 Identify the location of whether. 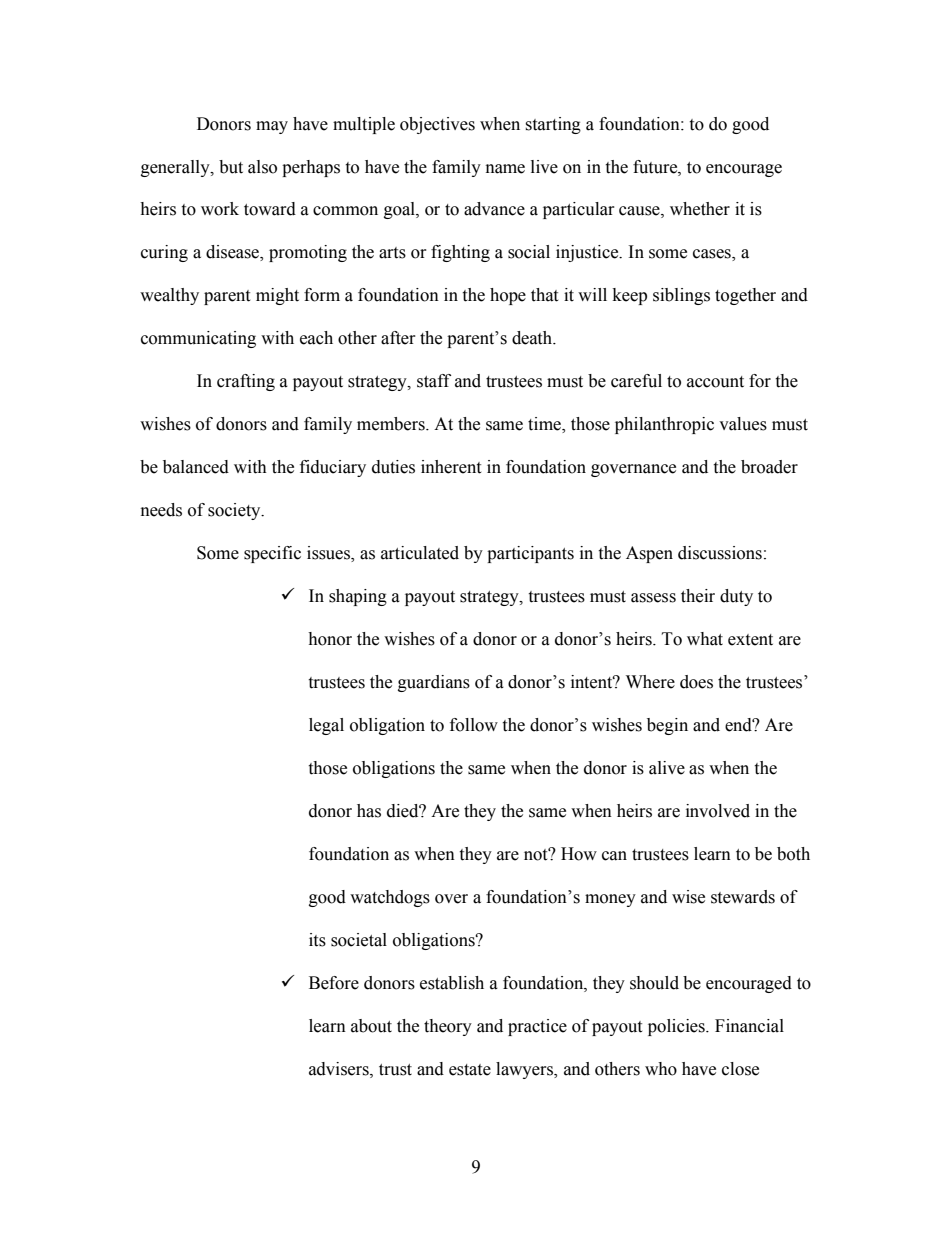
(700, 209).
